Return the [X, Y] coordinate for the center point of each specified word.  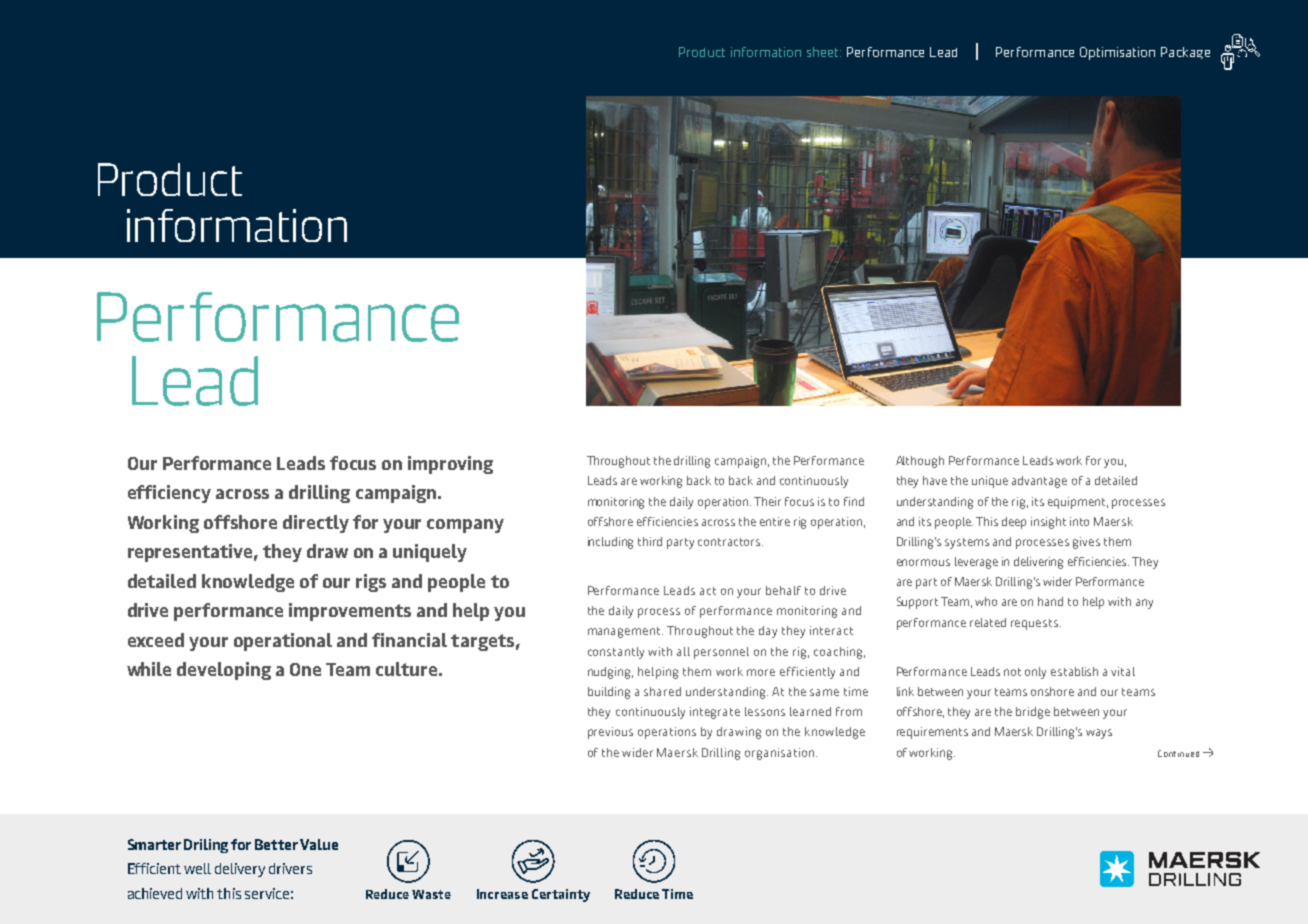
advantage [1039, 482]
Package [1185, 53]
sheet [824, 52]
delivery [240, 870]
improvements [350, 612]
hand [1050, 601]
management [625, 632]
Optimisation [1117, 53]
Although [920, 462]
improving [450, 465]
